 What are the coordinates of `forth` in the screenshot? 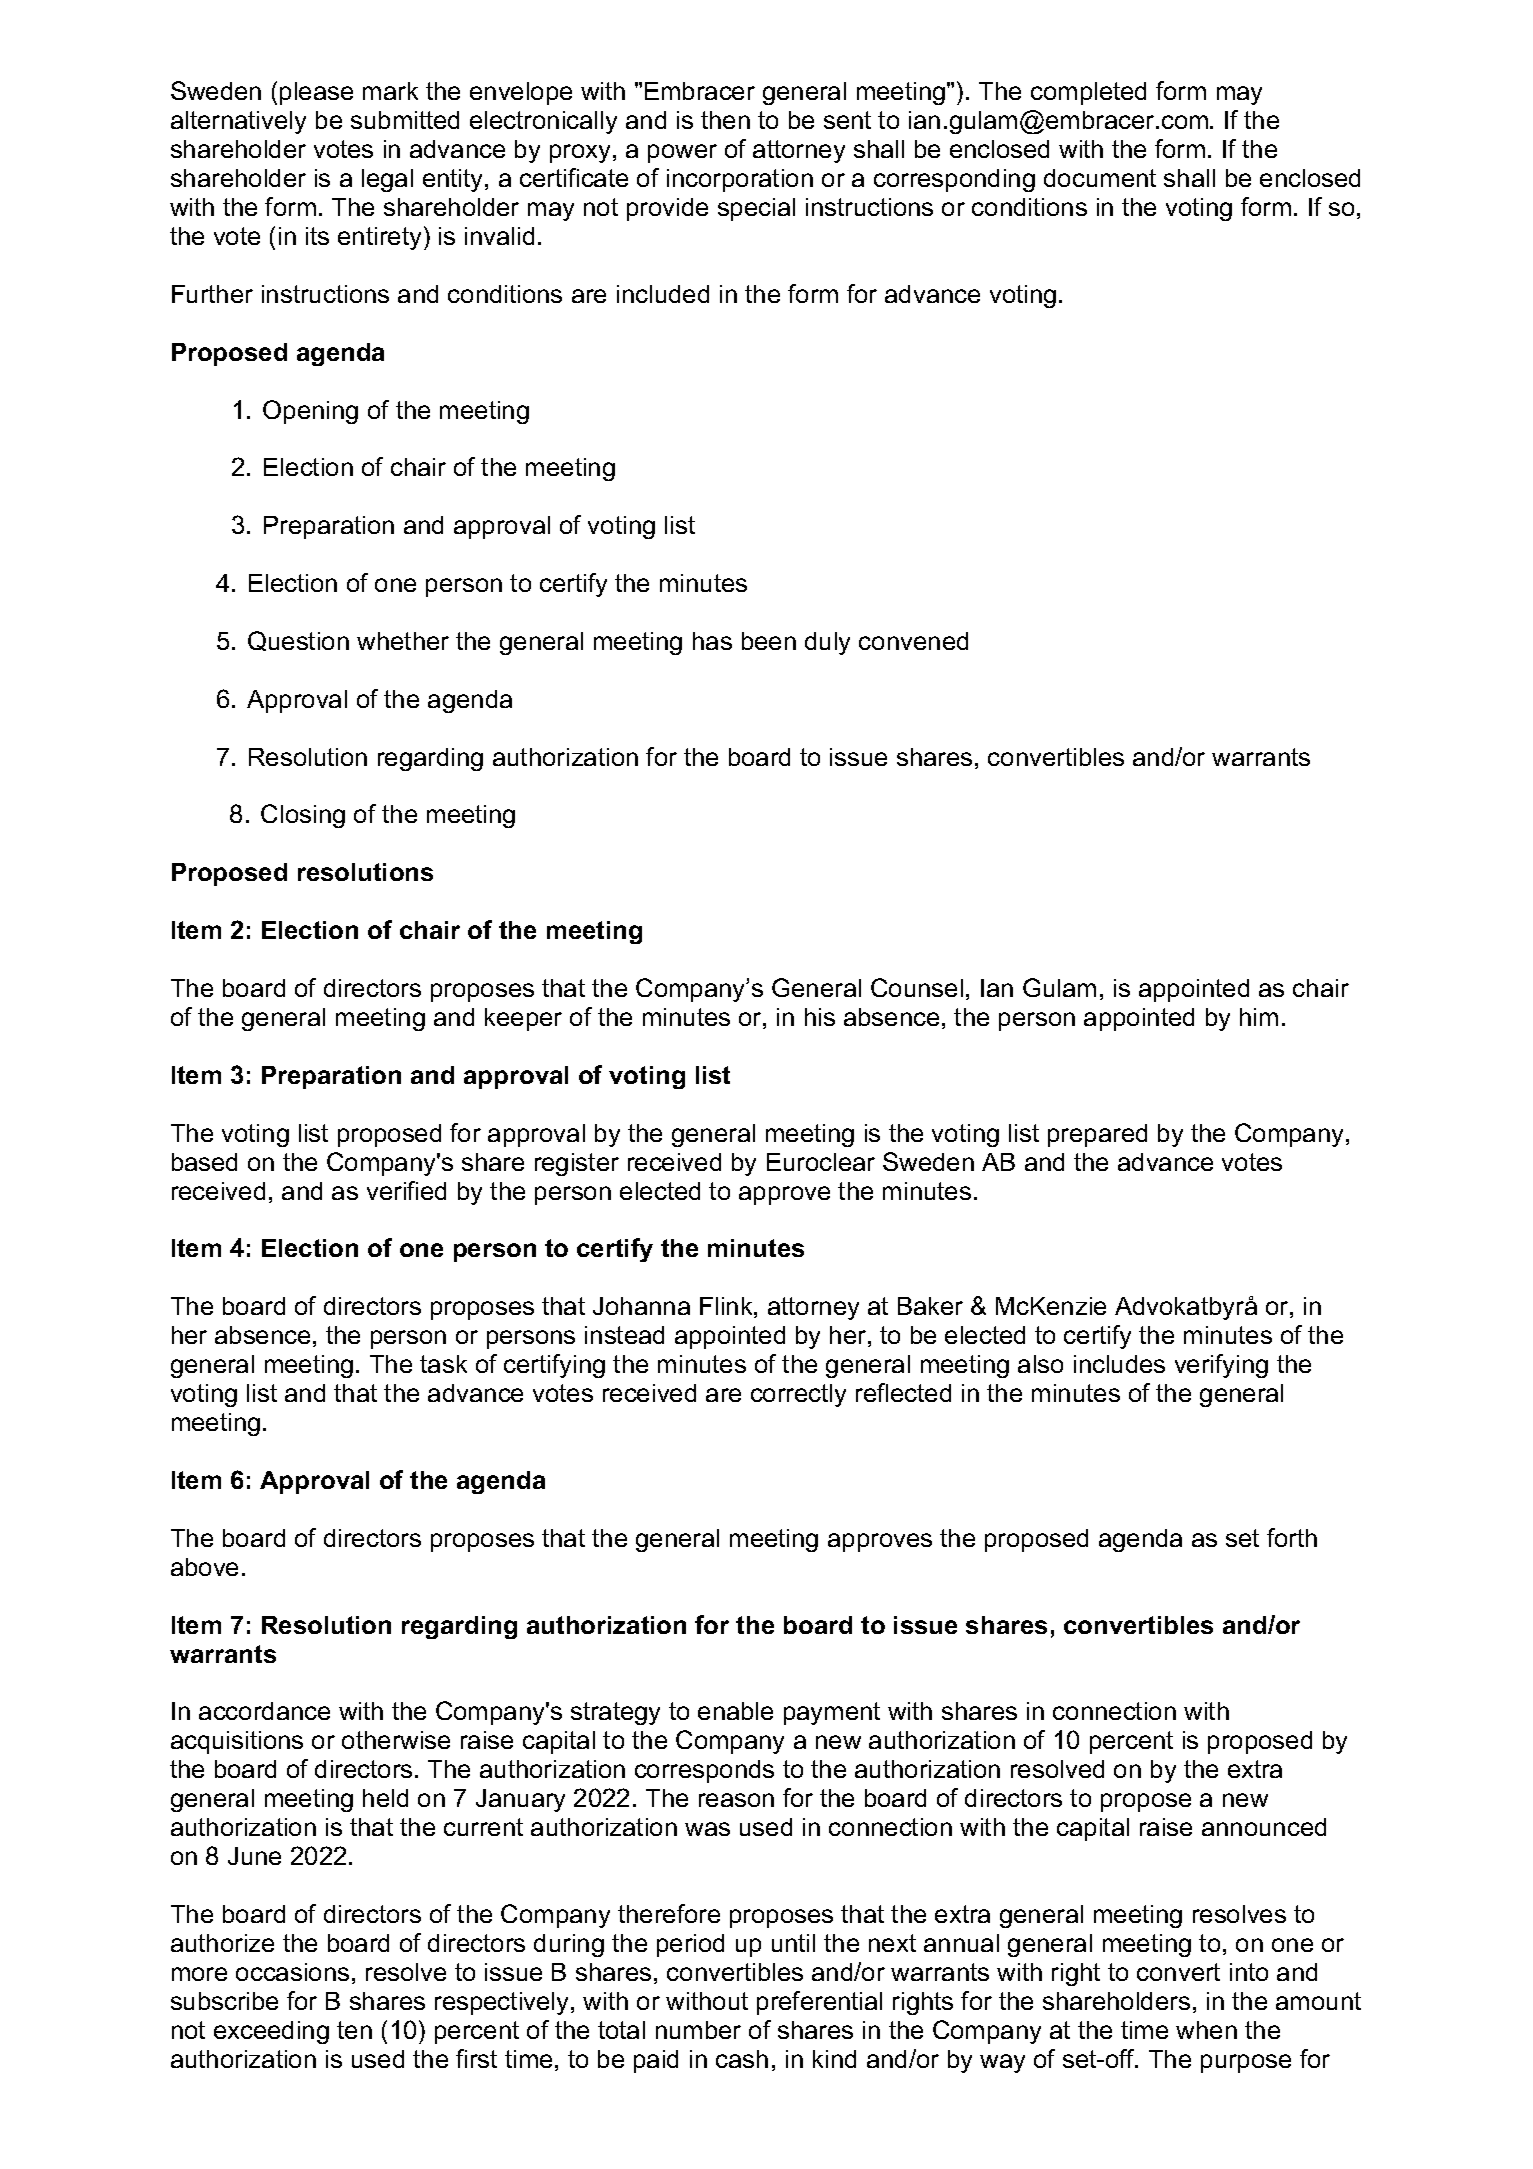 It's located at (1292, 1537).
